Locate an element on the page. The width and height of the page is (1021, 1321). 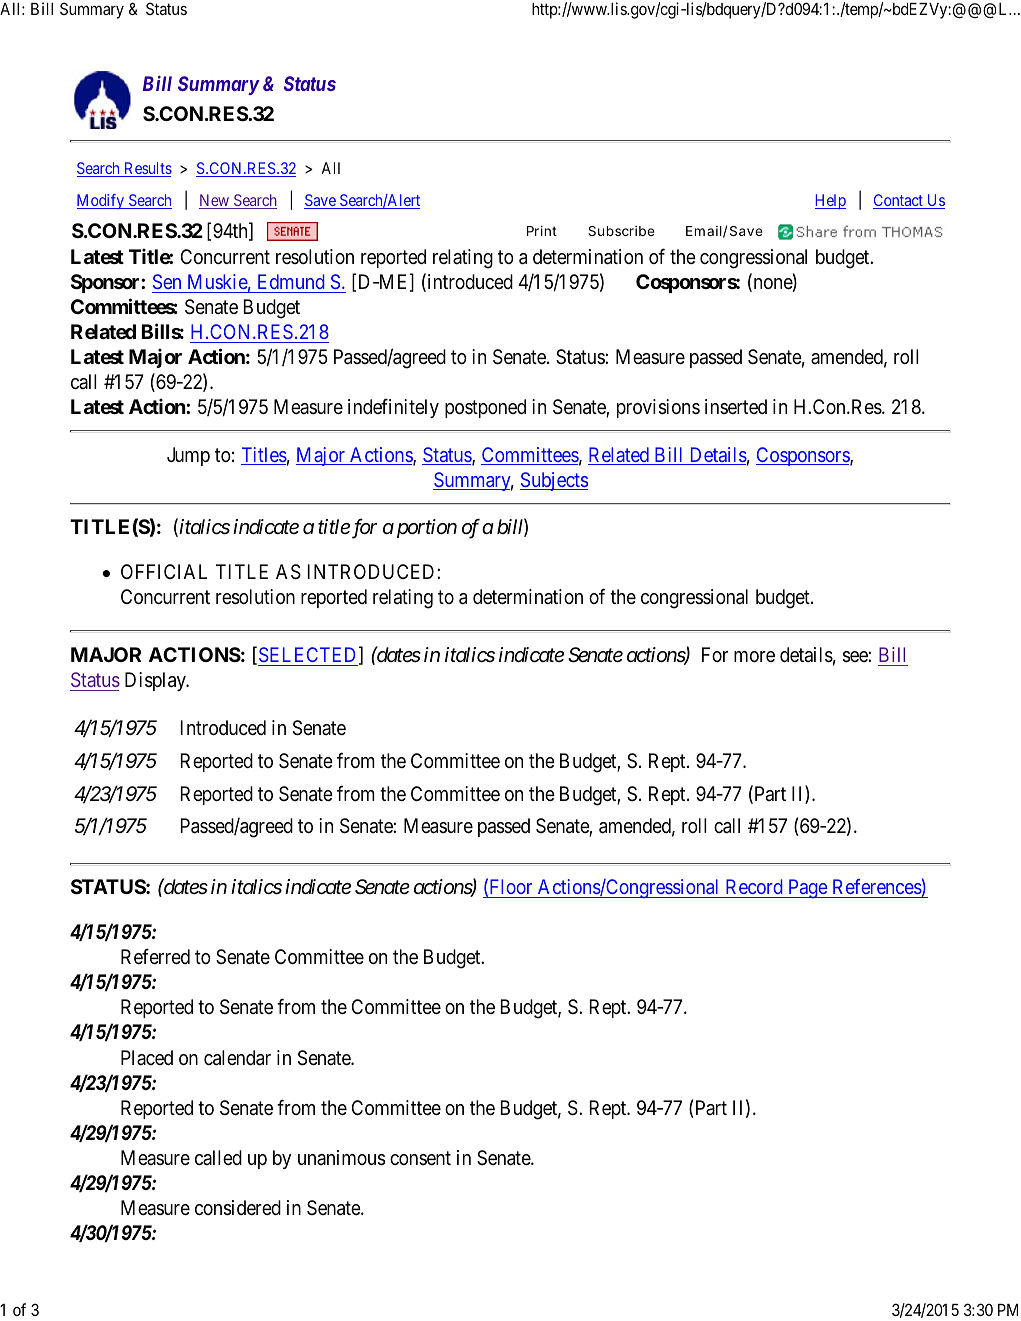
Print is located at coordinates (542, 231).
